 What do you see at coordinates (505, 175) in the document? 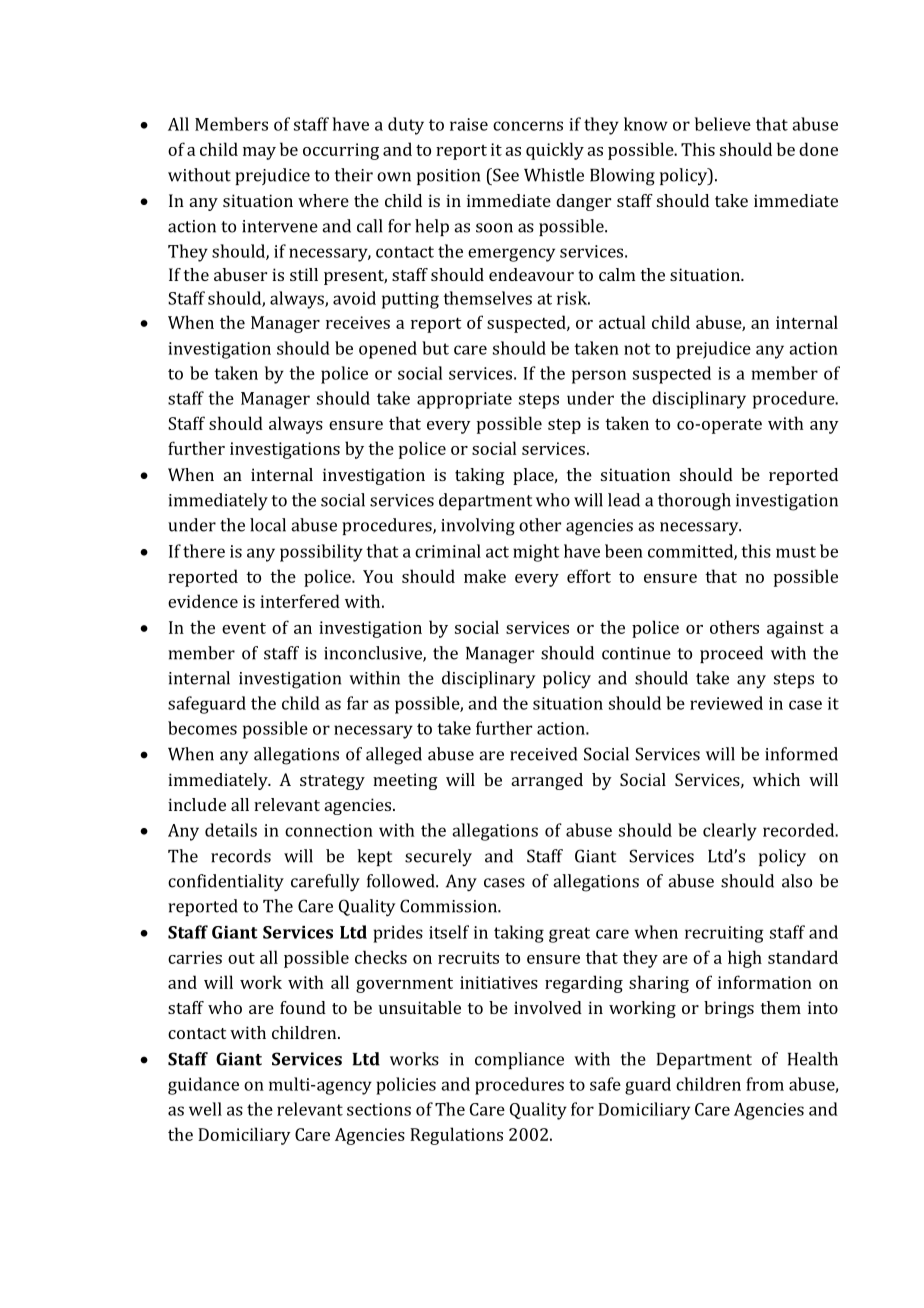
I see `See` at bounding box center [505, 175].
